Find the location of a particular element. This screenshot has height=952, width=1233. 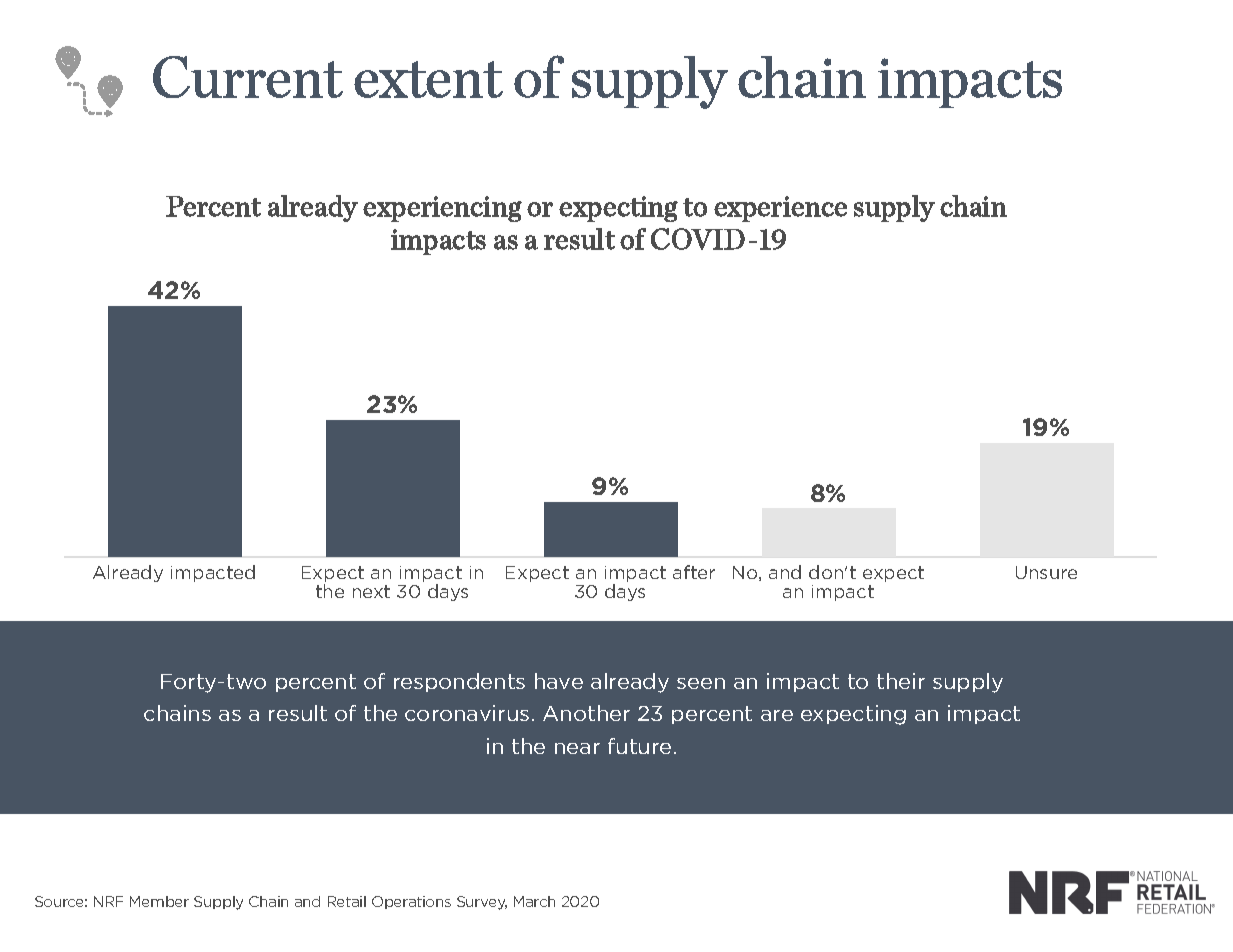

experiencing is located at coordinates (442, 209).
